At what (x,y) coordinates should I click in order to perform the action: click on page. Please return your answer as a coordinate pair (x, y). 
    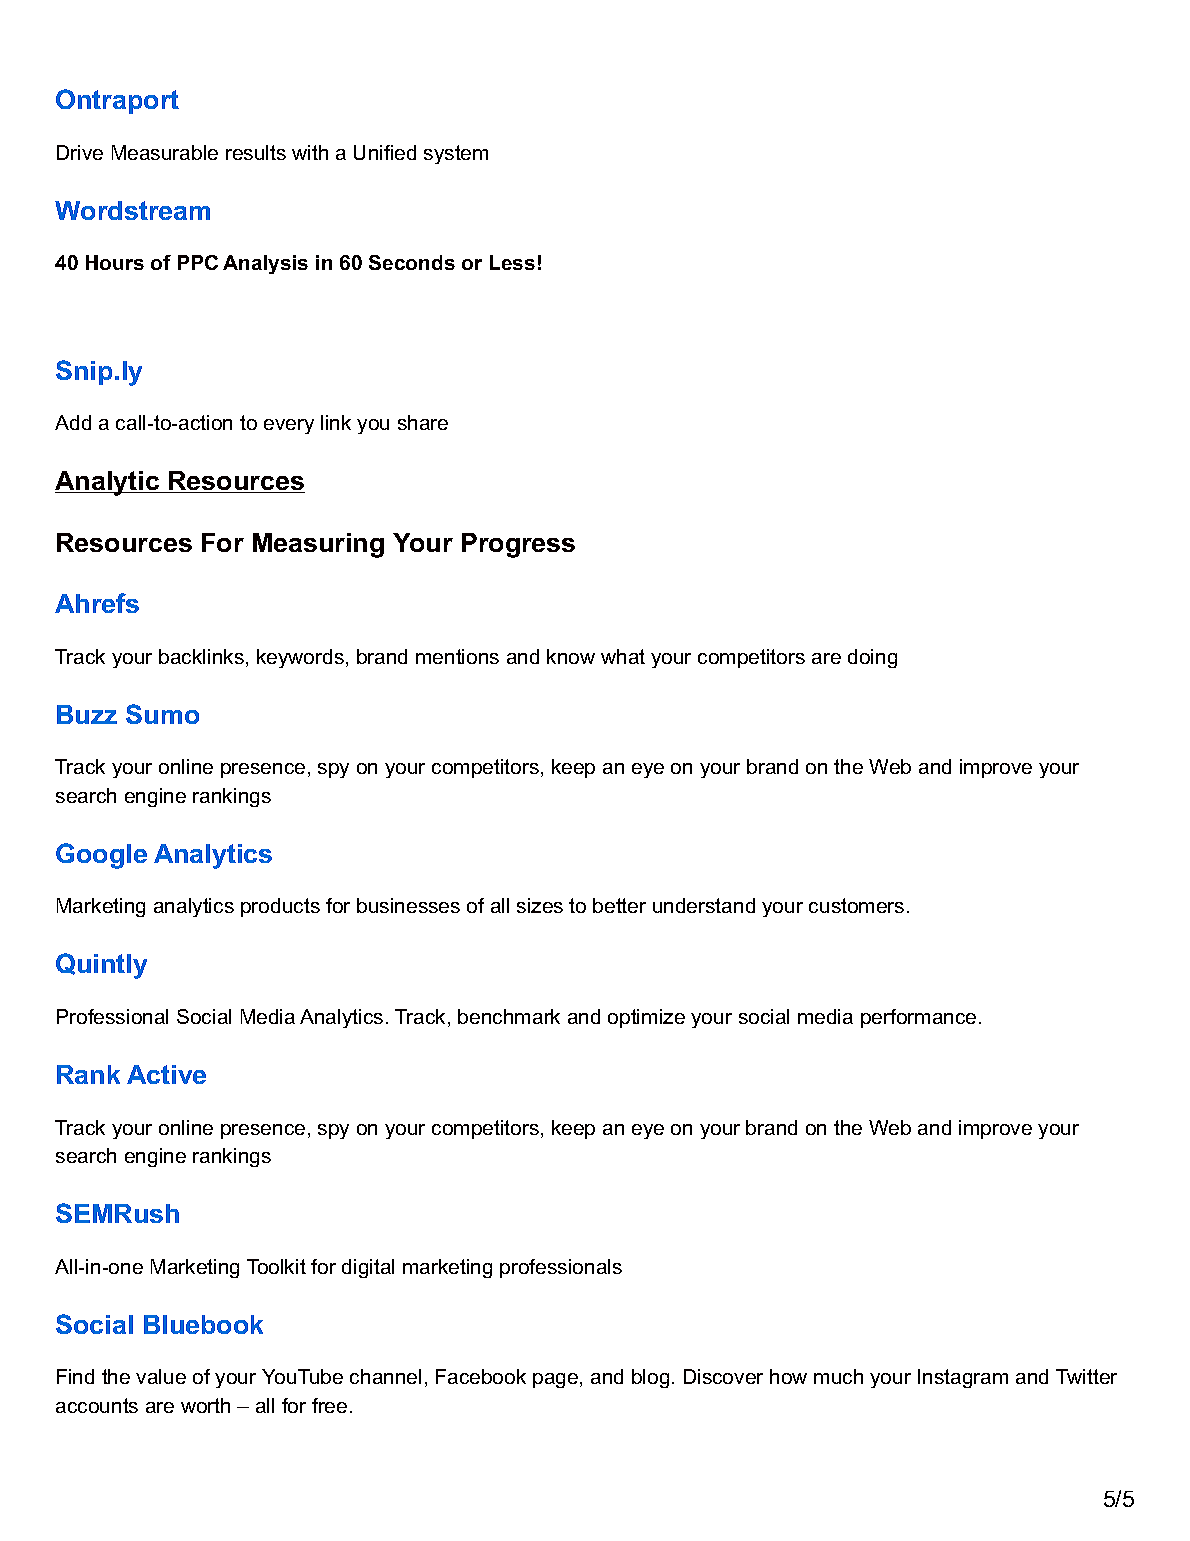
    Looking at the image, I should click on (555, 1380).
